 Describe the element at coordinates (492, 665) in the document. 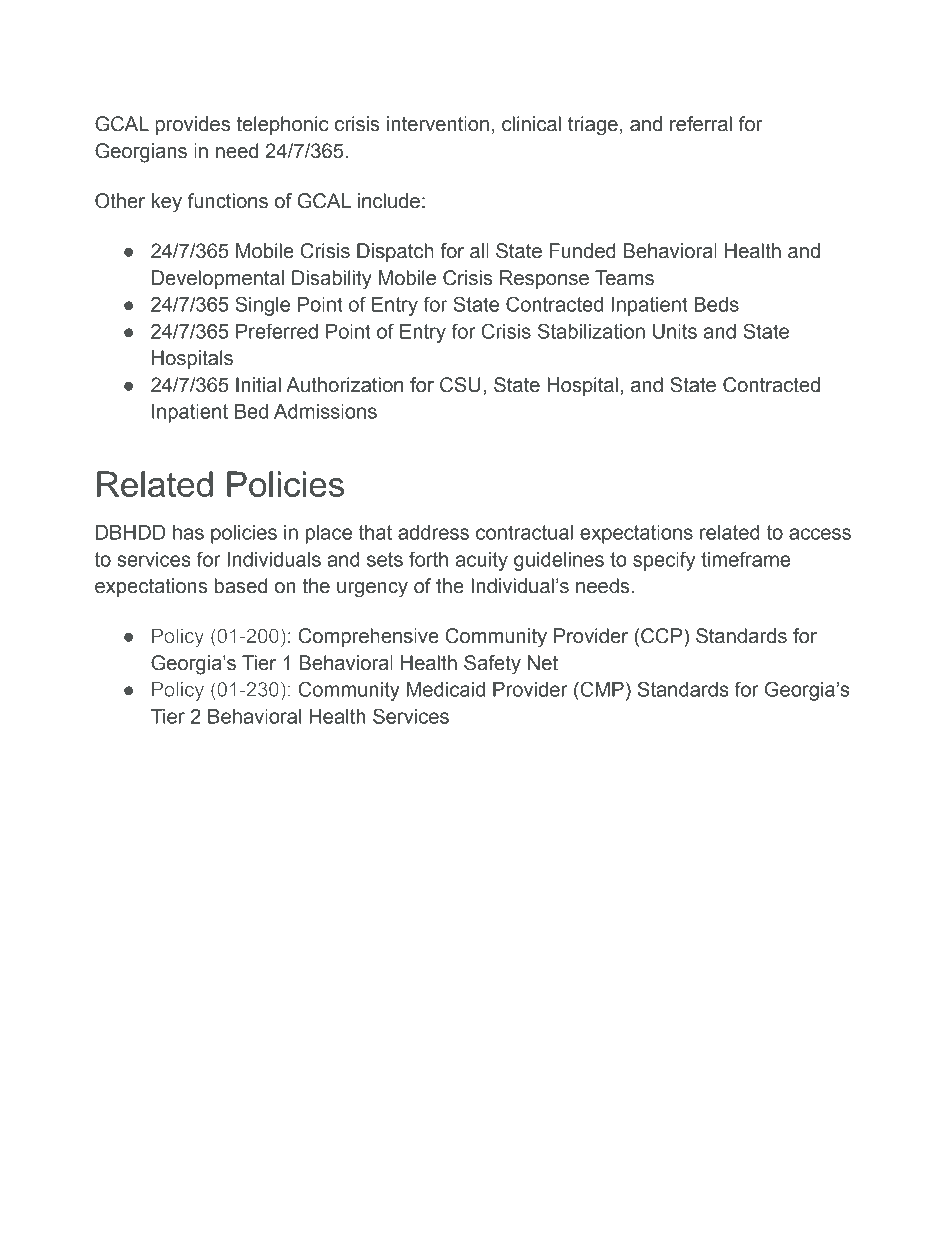

I see `Safety` at that location.
